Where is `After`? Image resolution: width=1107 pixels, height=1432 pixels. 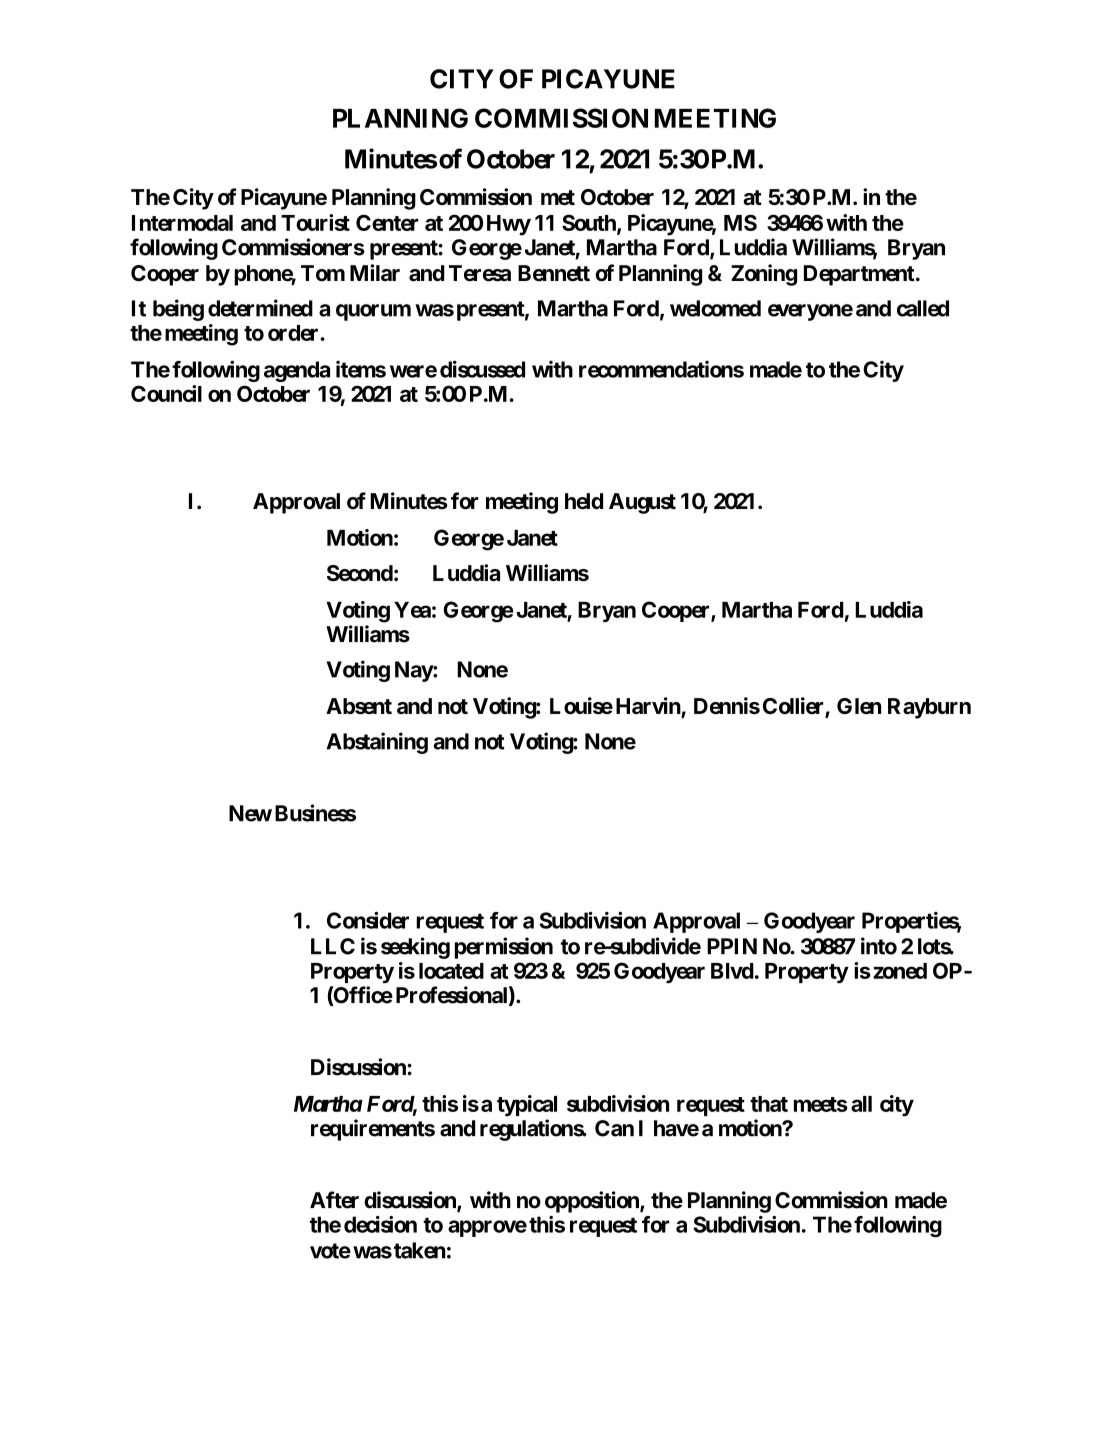 After is located at coordinates (334, 1200).
